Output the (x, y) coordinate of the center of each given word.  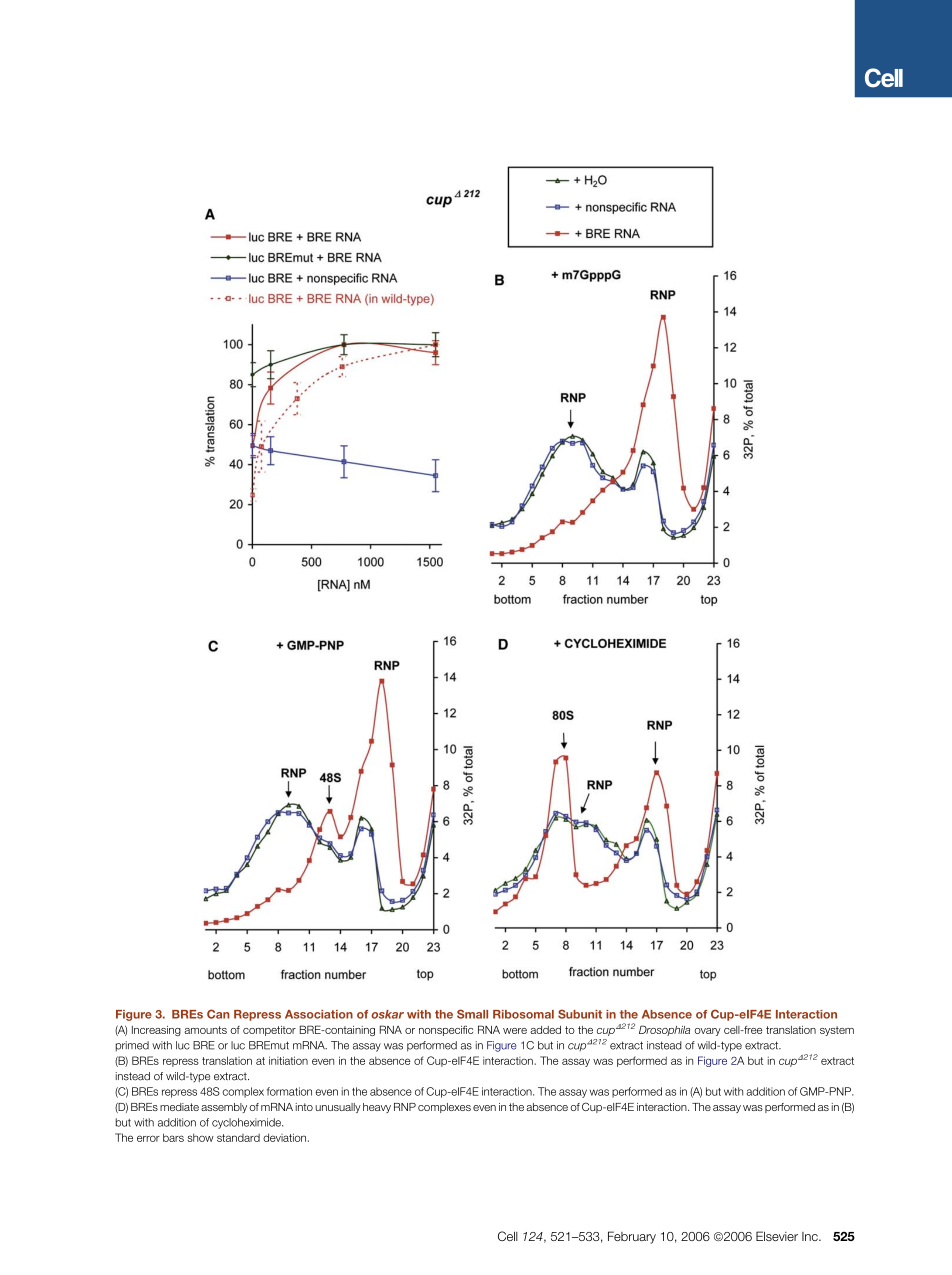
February (632, 1237)
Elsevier (777, 1236)
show (200, 1137)
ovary (708, 1032)
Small (472, 1014)
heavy (377, 1108)
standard (238, 1138)
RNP (405, 1107)
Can (218, 1014)
